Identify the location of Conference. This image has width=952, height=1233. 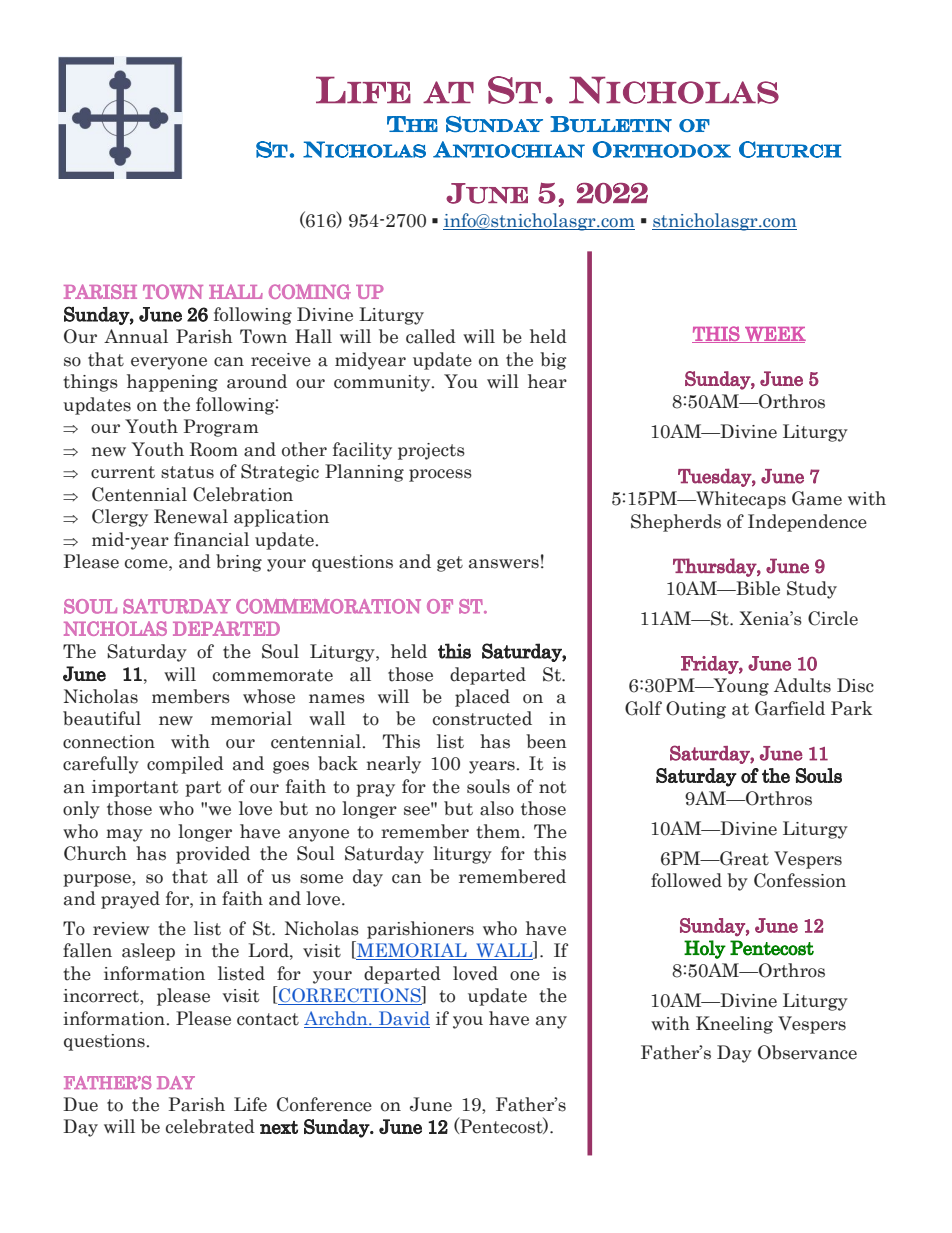
(324, 1104).
